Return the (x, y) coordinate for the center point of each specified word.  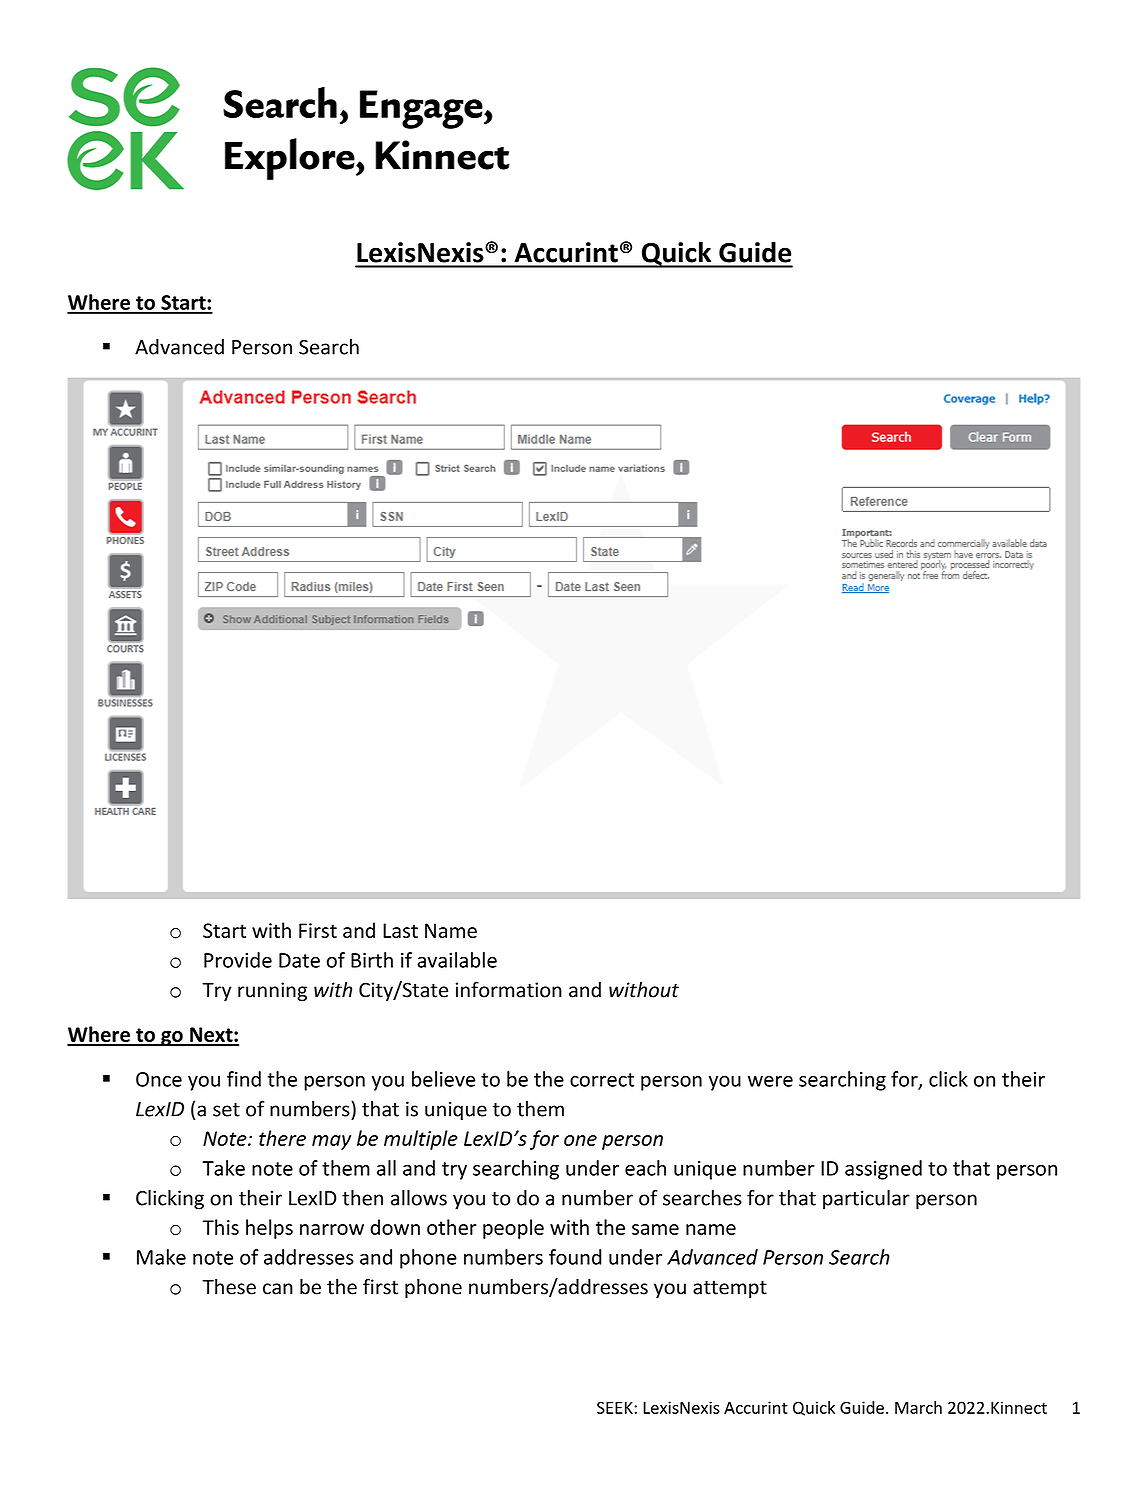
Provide (238, 960)
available (457, 960)
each (645, 1168)
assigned (883, 1170)
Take (224, 1168)
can (278, 1289)
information (509, 989)
